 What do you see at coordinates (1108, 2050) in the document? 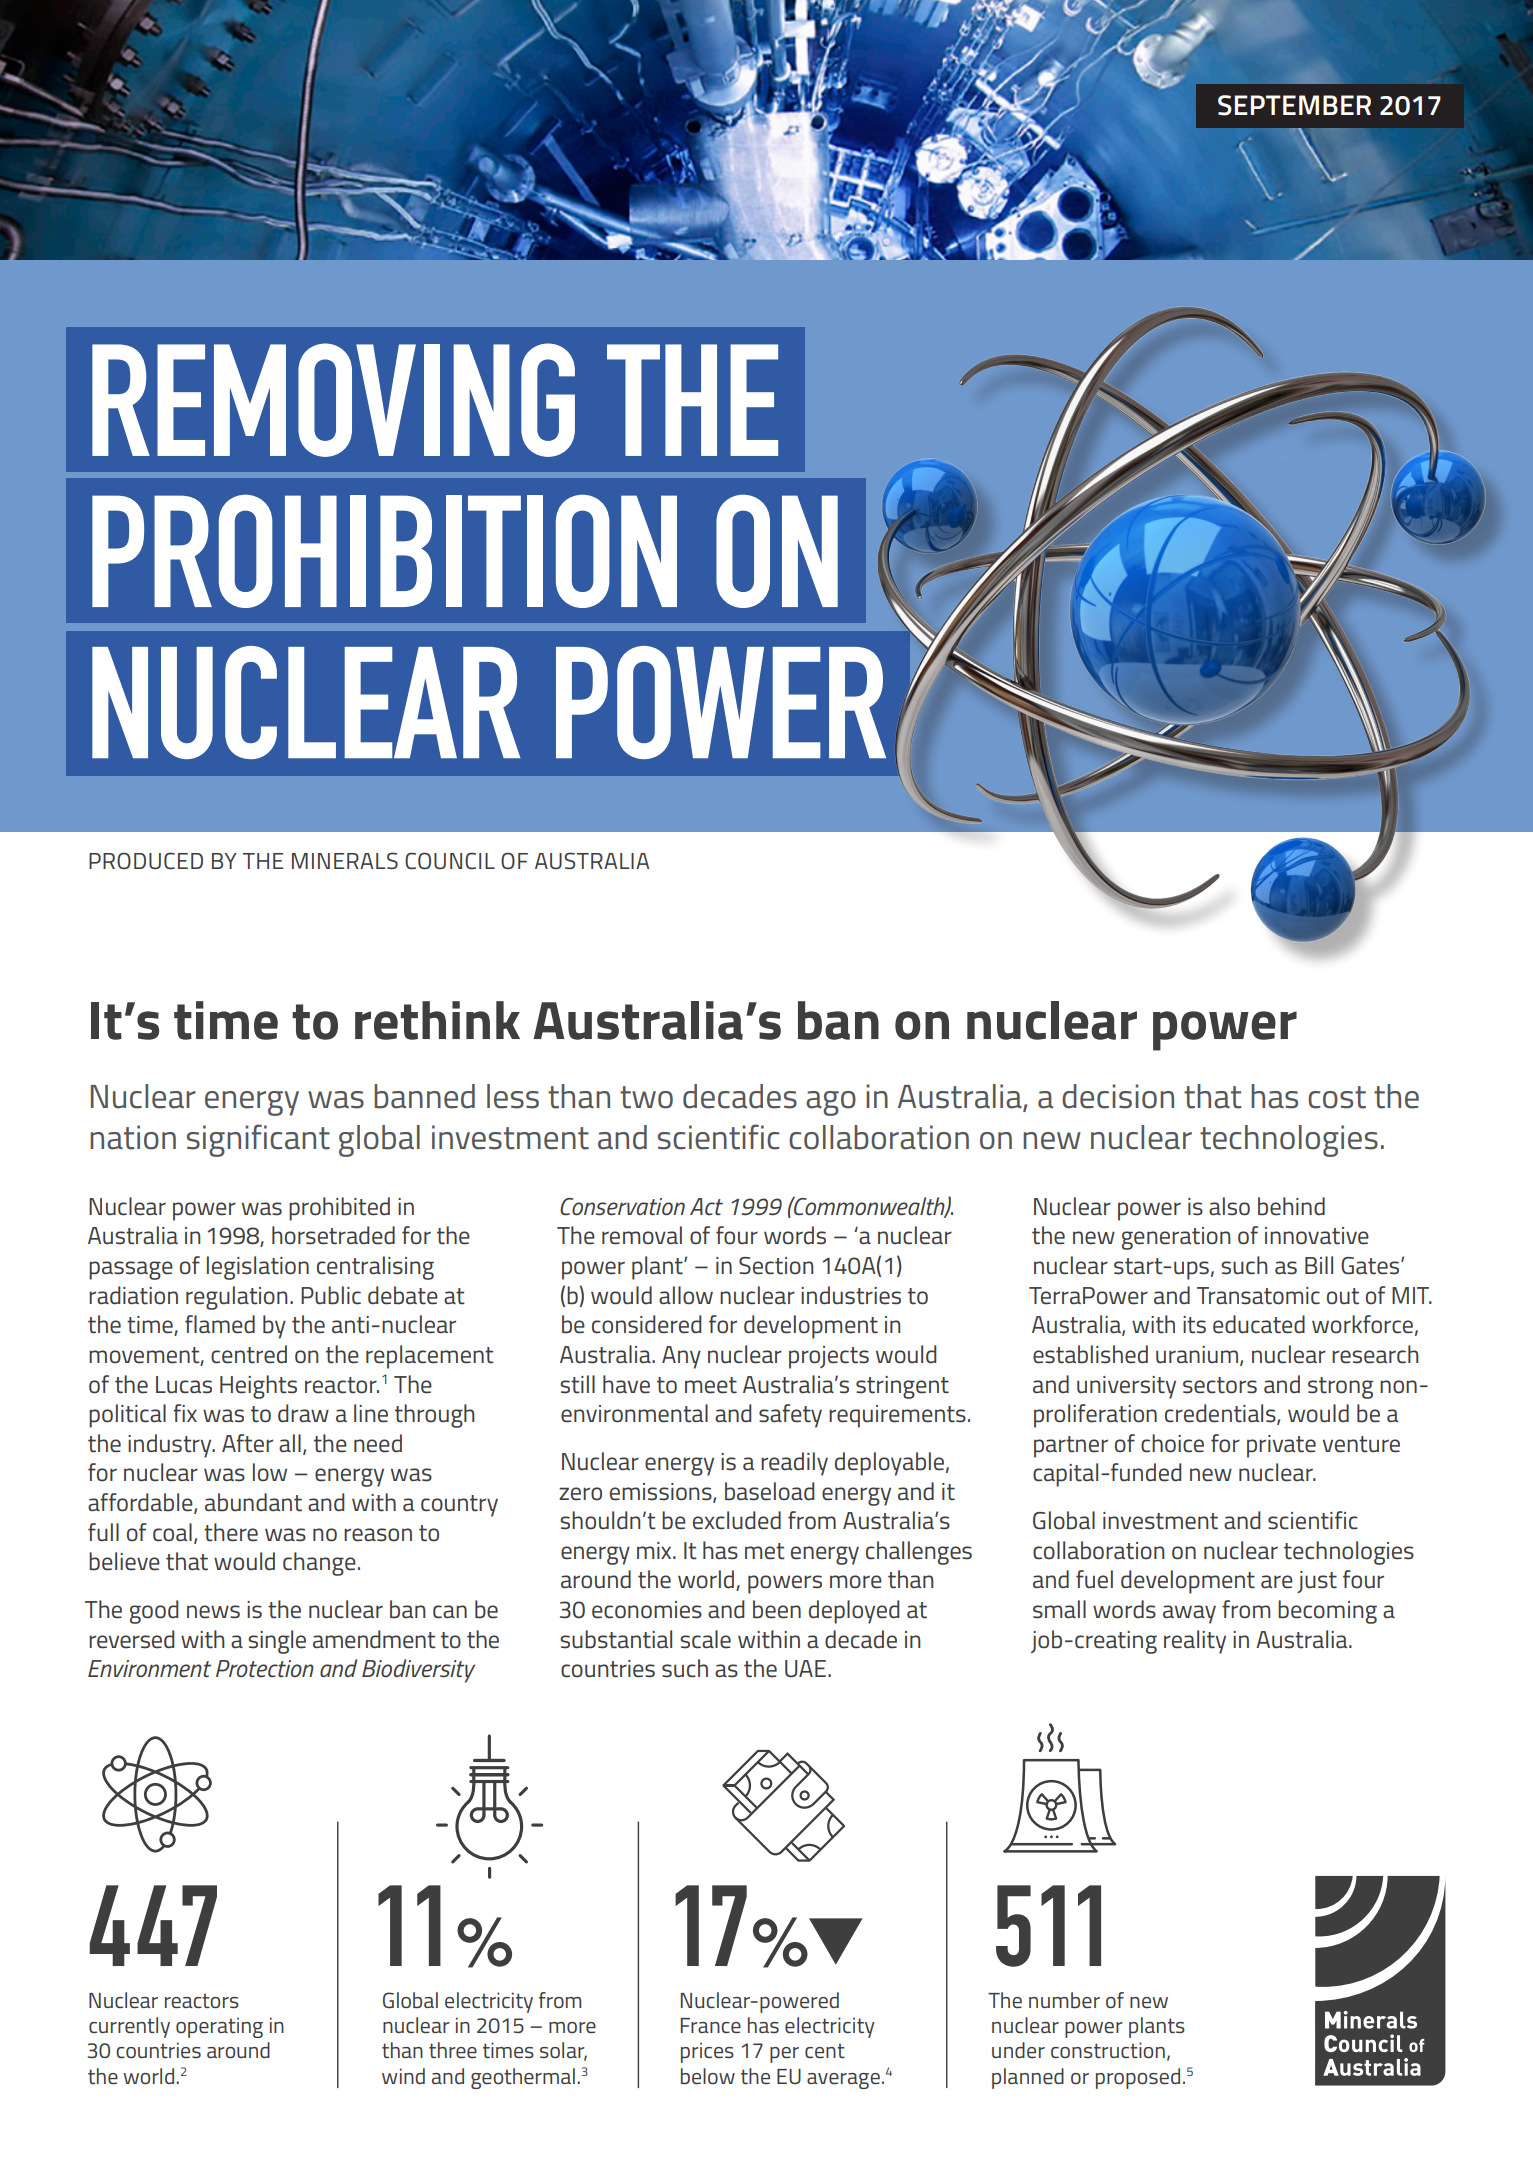
I see `construction` at bounding box center [1108, 2050].
